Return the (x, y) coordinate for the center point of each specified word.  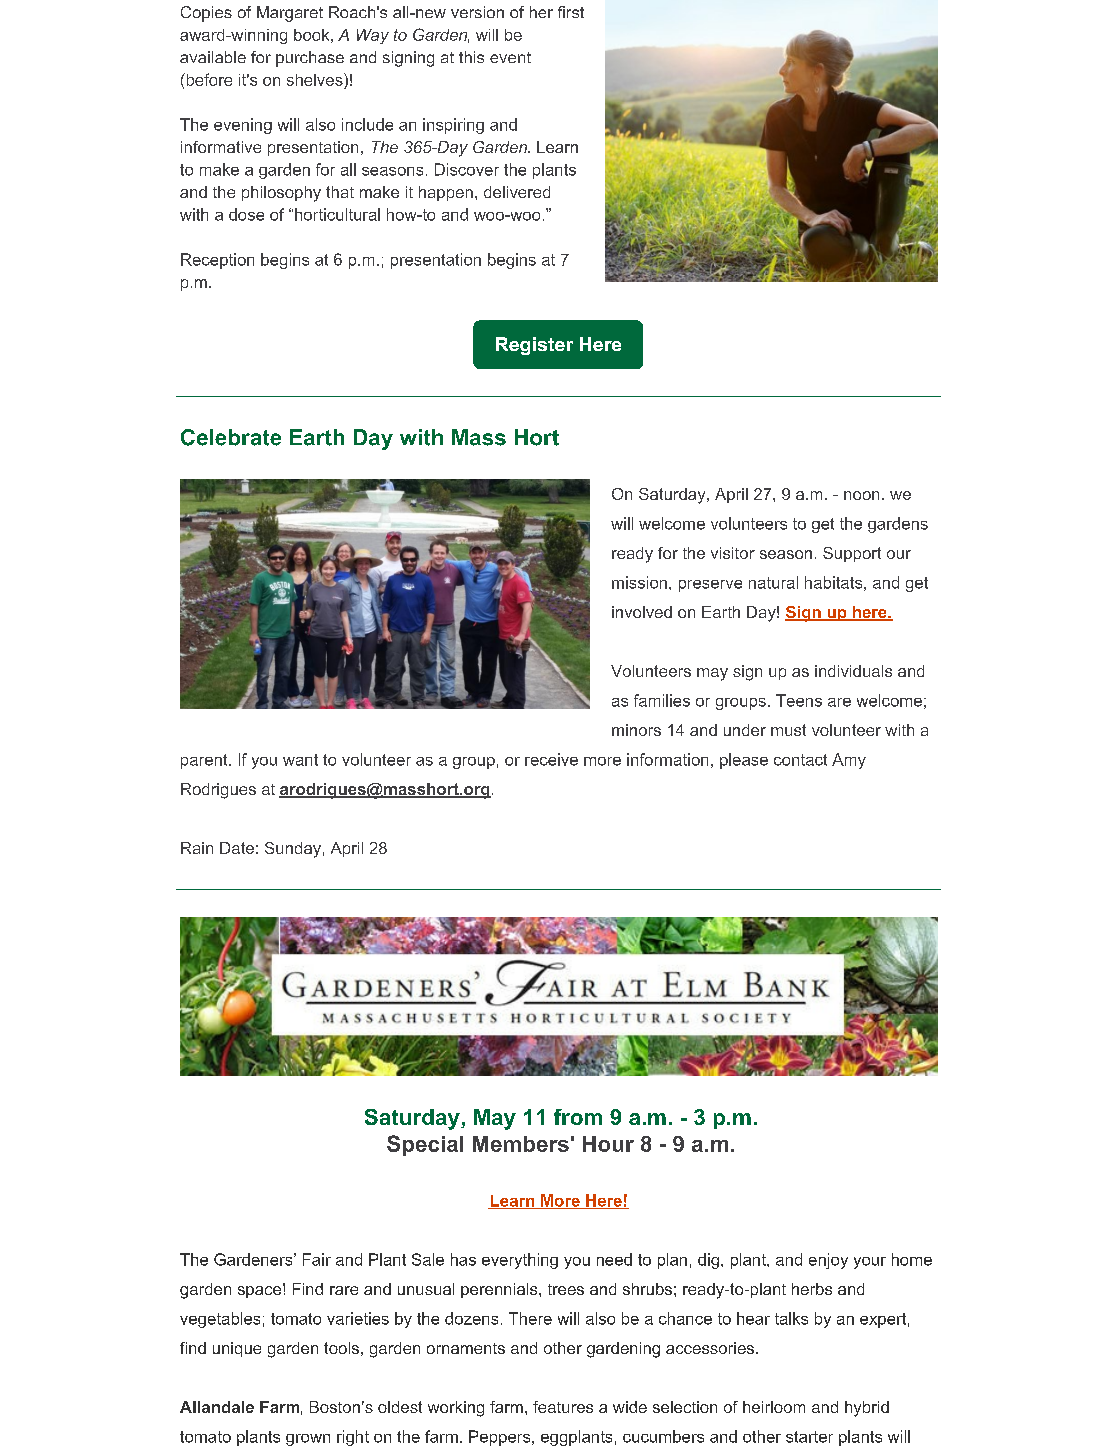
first (571, 12)
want (300, 760)
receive (551, 759)
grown (308, 1440)
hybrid (867, 1409)
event (510, 57)
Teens (799, 700)
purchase (310, 59)
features (563, 1407)
